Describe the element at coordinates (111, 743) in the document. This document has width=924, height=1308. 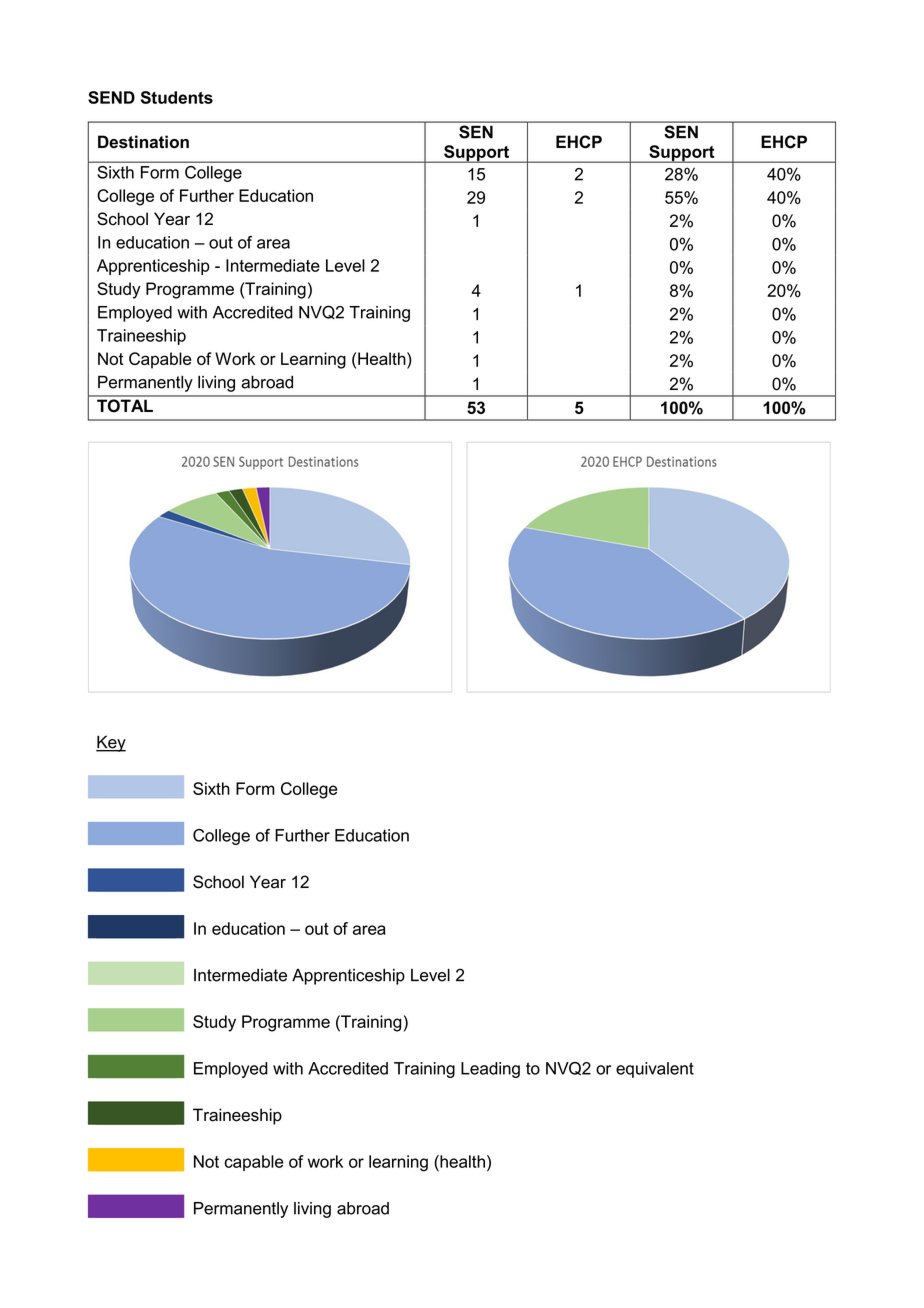
I see `Key` at that location.
